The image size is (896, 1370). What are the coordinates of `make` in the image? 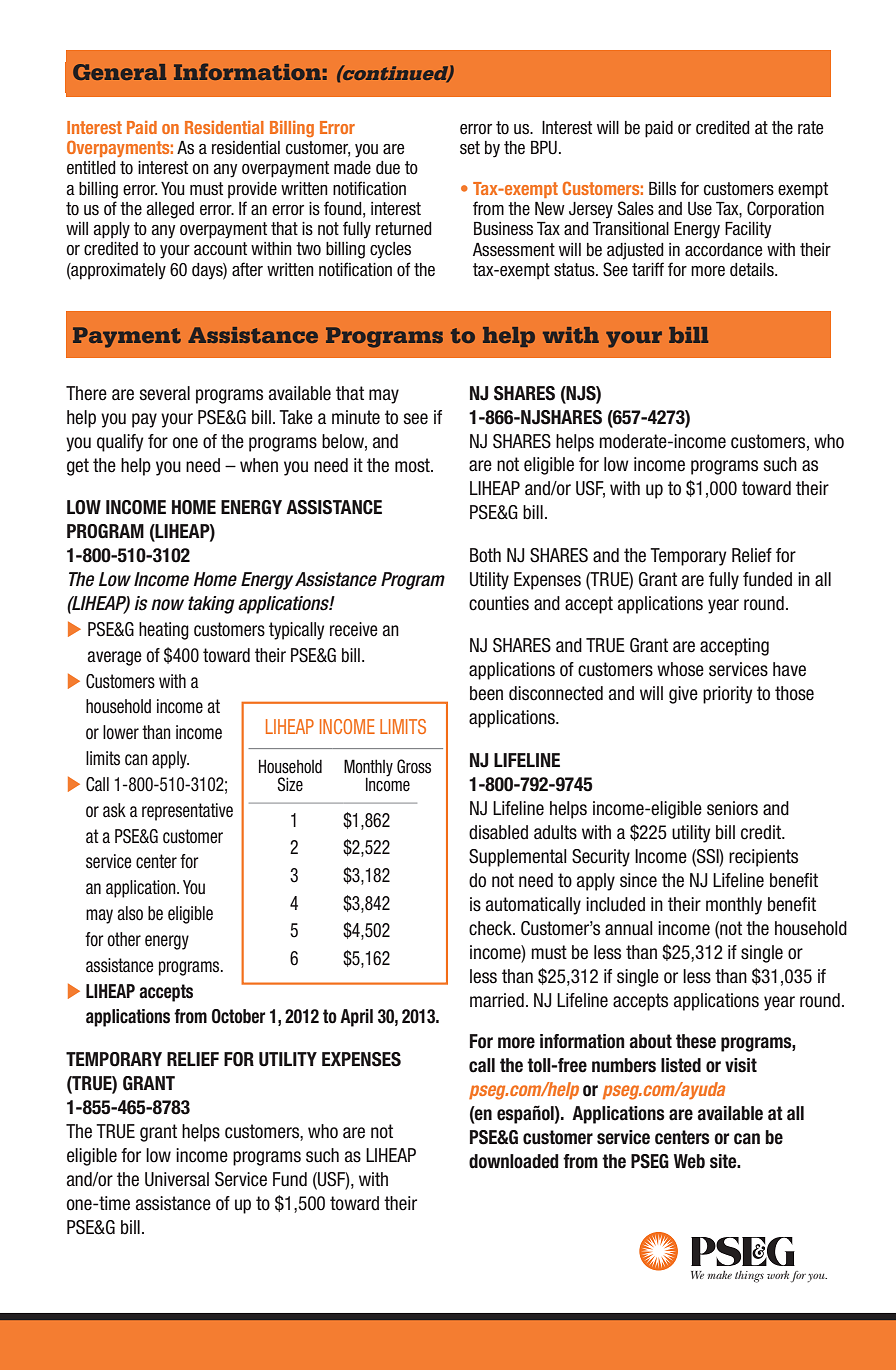 It's located at (720, 1275).
